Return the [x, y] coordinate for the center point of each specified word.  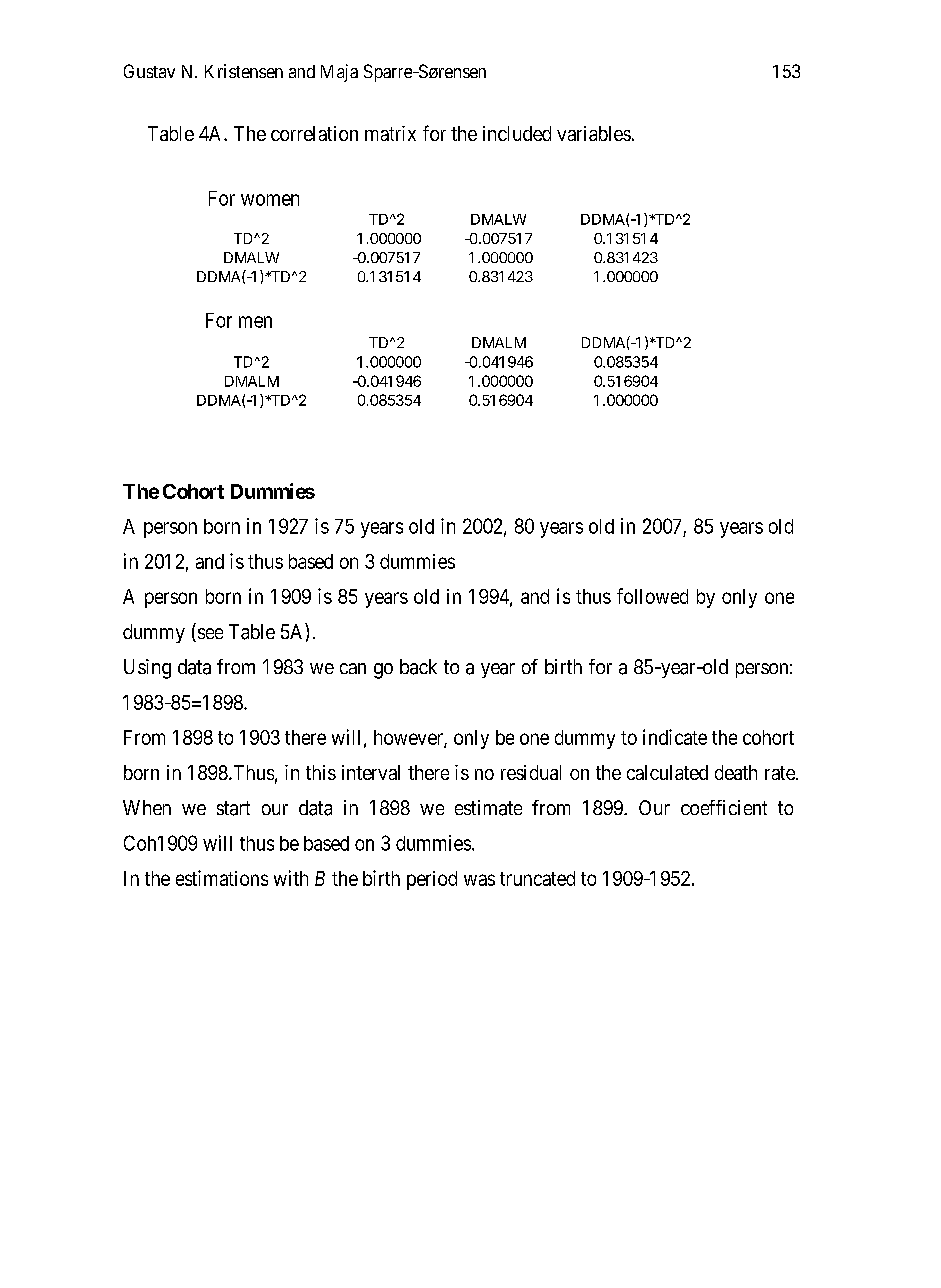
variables [594, 133]
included [517, 133]
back [418, 667]
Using [147, 669]
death [736, 772]
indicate [675, 737]
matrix [390, 133]
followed [652, 596]
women [270, 200]
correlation [314, 133]
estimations [222, 878]
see [209, 635]
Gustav [149, 71]
